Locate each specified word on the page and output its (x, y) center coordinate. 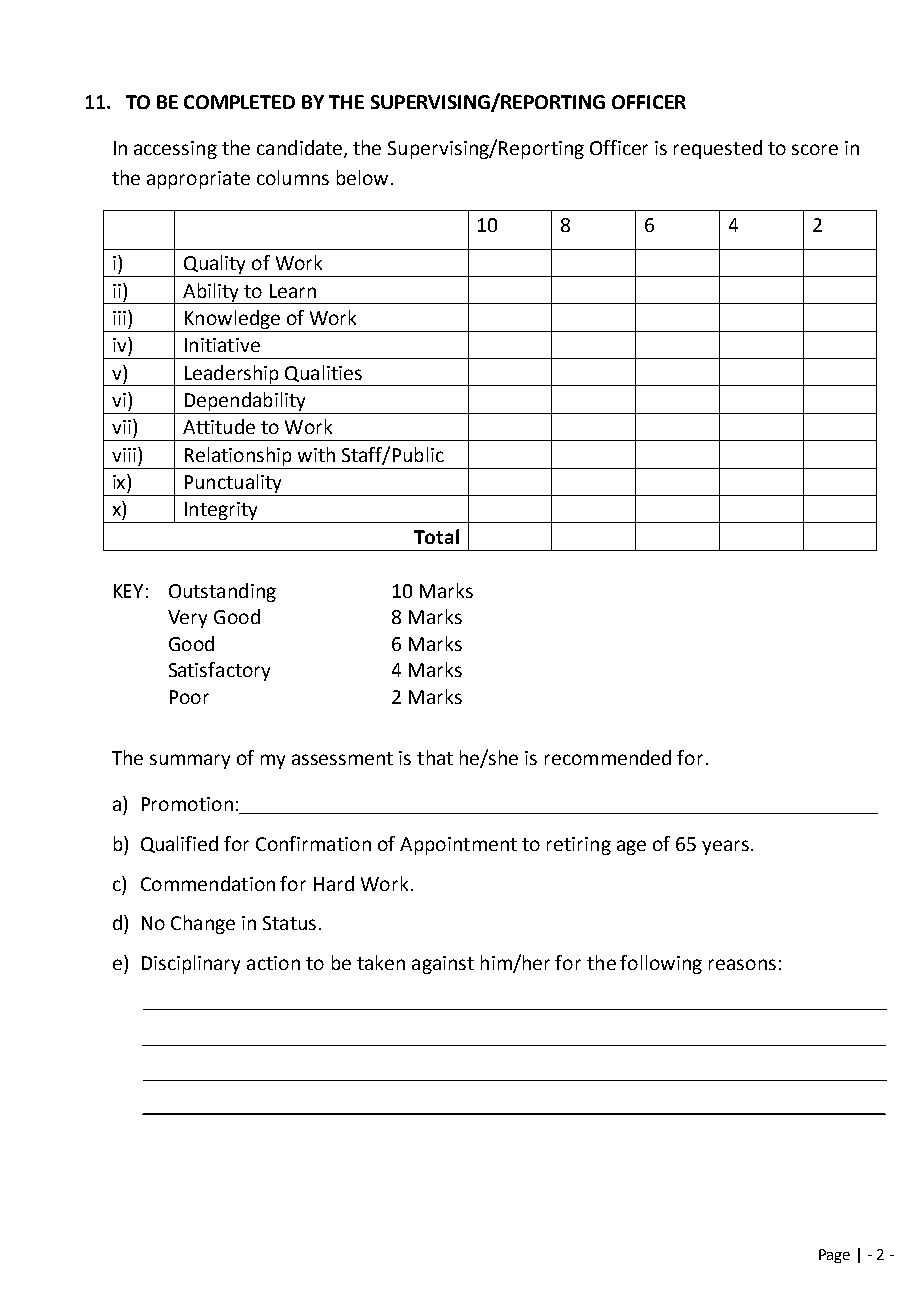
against (443, 965)
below (362, 177)
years (725, 847)
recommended (608, 757)
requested (718, 149)
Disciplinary (191, 964)
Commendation (208, 883)
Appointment (458, 846)
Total (436, 536)
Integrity (221, 512)
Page (834, 1256)
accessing (175, 150)
